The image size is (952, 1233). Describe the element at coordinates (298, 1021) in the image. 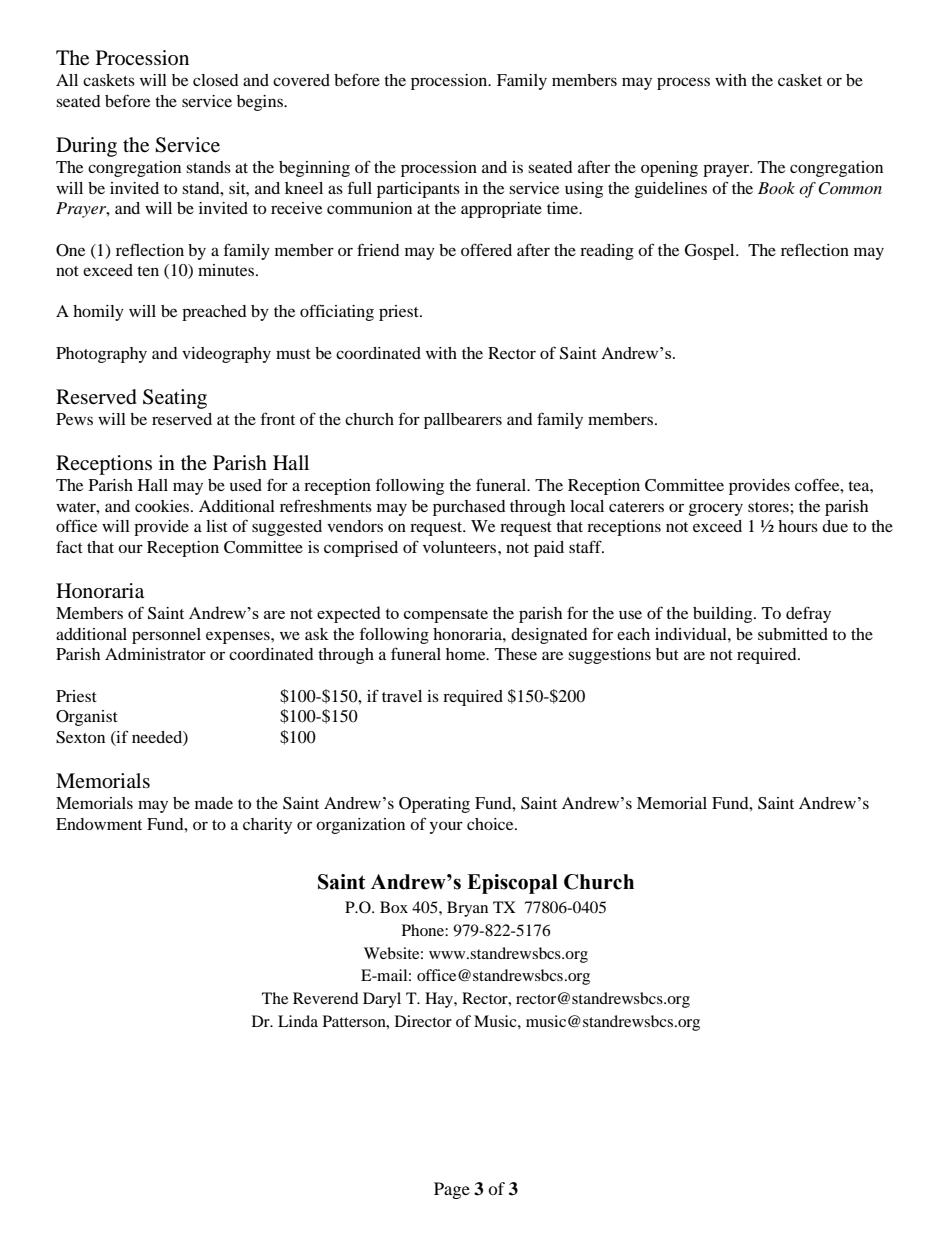

I see `Linda` at that location.
